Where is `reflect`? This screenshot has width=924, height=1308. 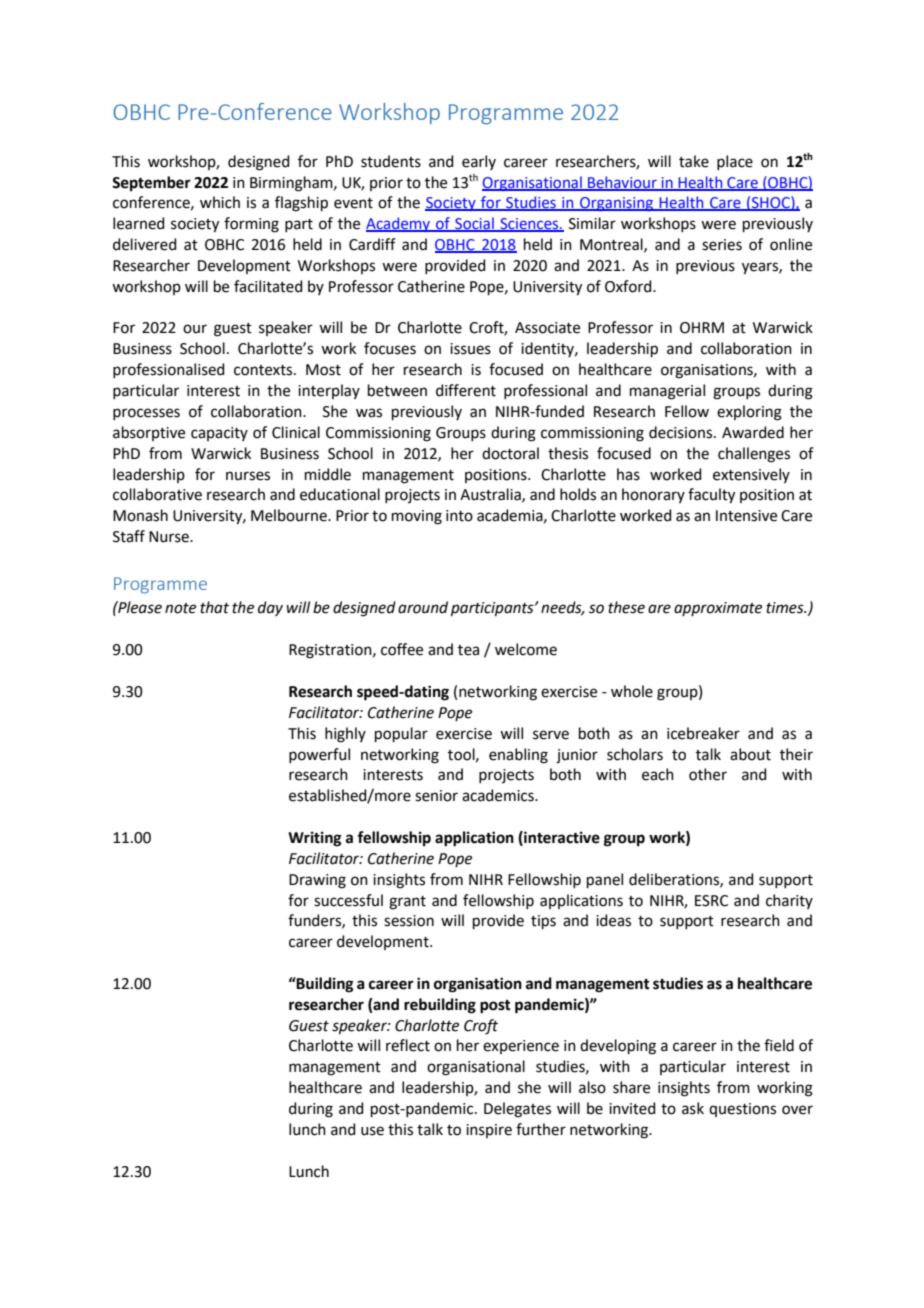 reflect is located at coordinates (408, 1045).
